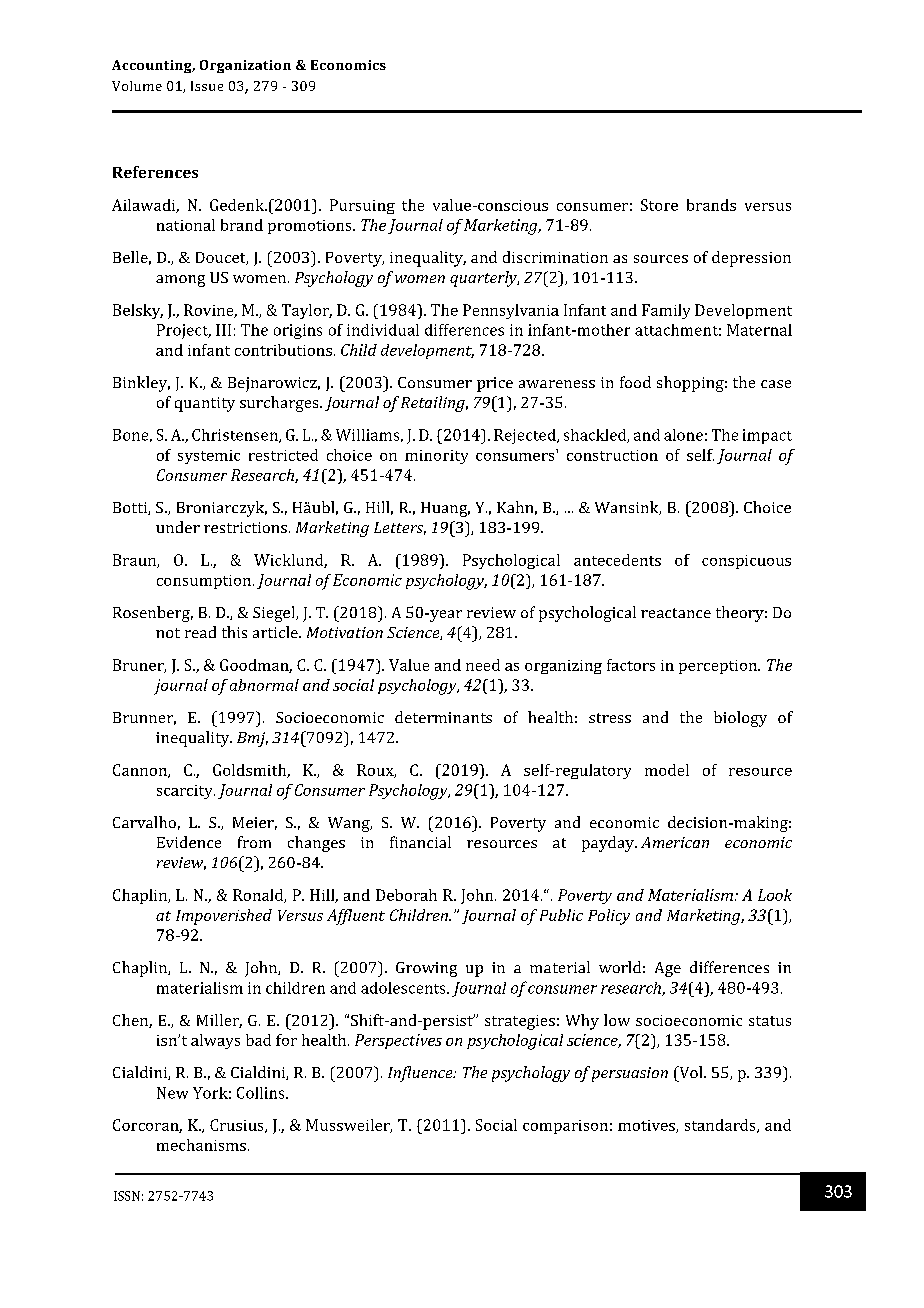 The height and width of the screenshot is (1308, 924). I want to click on mechanisms, so click(201, 1145).
